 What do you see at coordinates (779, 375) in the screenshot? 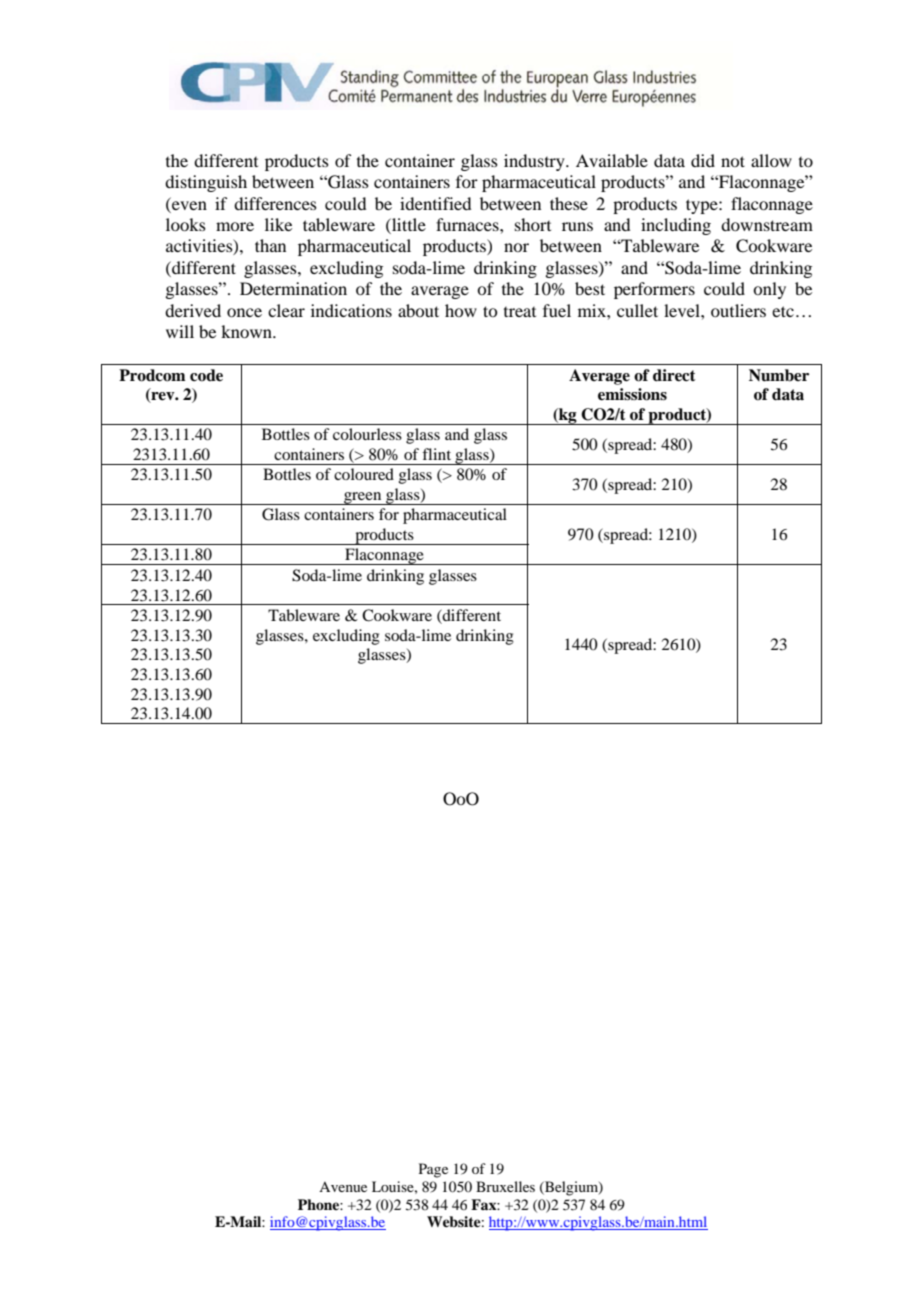
I see `Number` at bounding box center [779, 375].
